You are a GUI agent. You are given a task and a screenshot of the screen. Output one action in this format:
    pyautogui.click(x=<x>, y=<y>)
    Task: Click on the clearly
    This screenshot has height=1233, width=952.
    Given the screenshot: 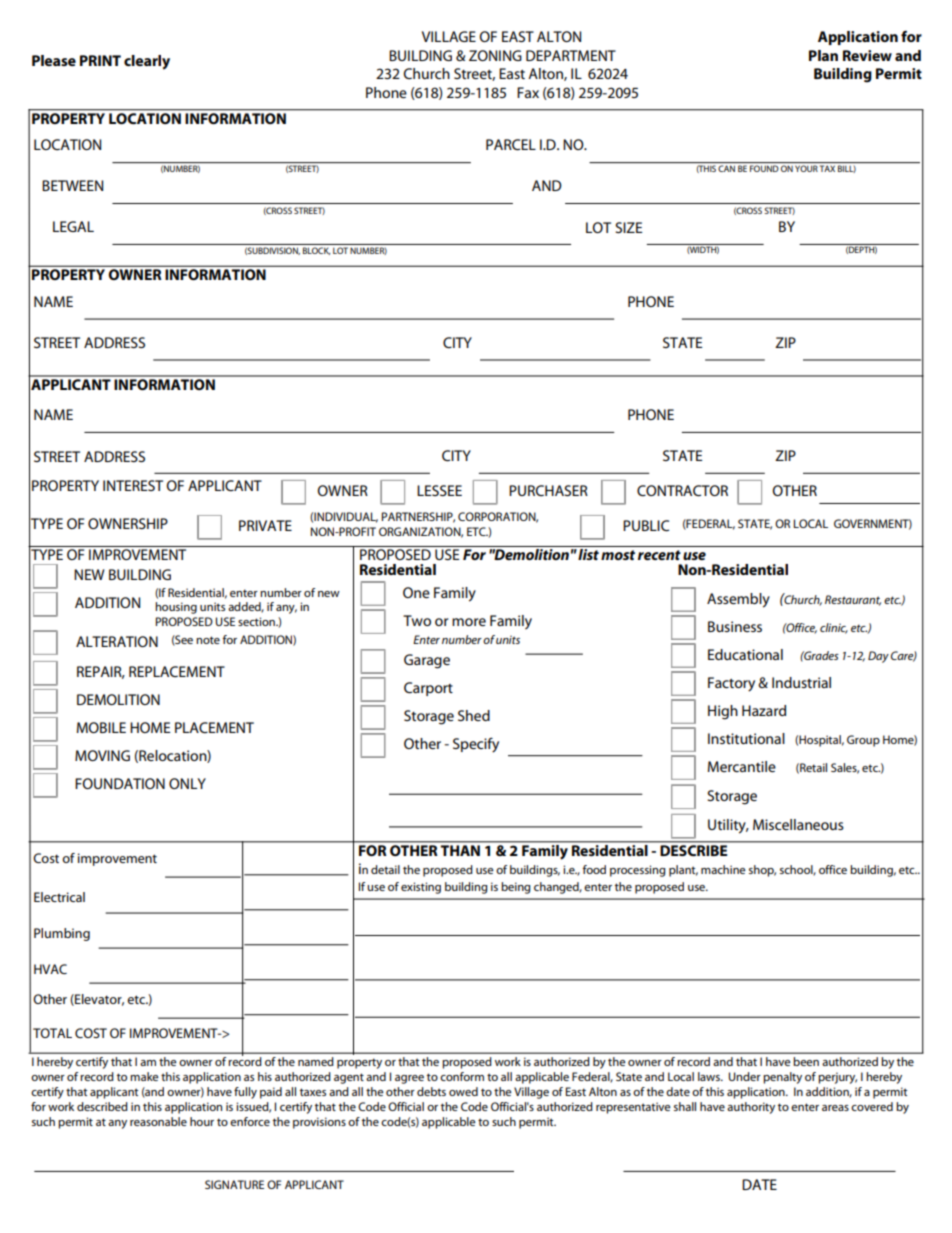 What is the action you would take?
    pyautogui.click(x=147, y=62)
